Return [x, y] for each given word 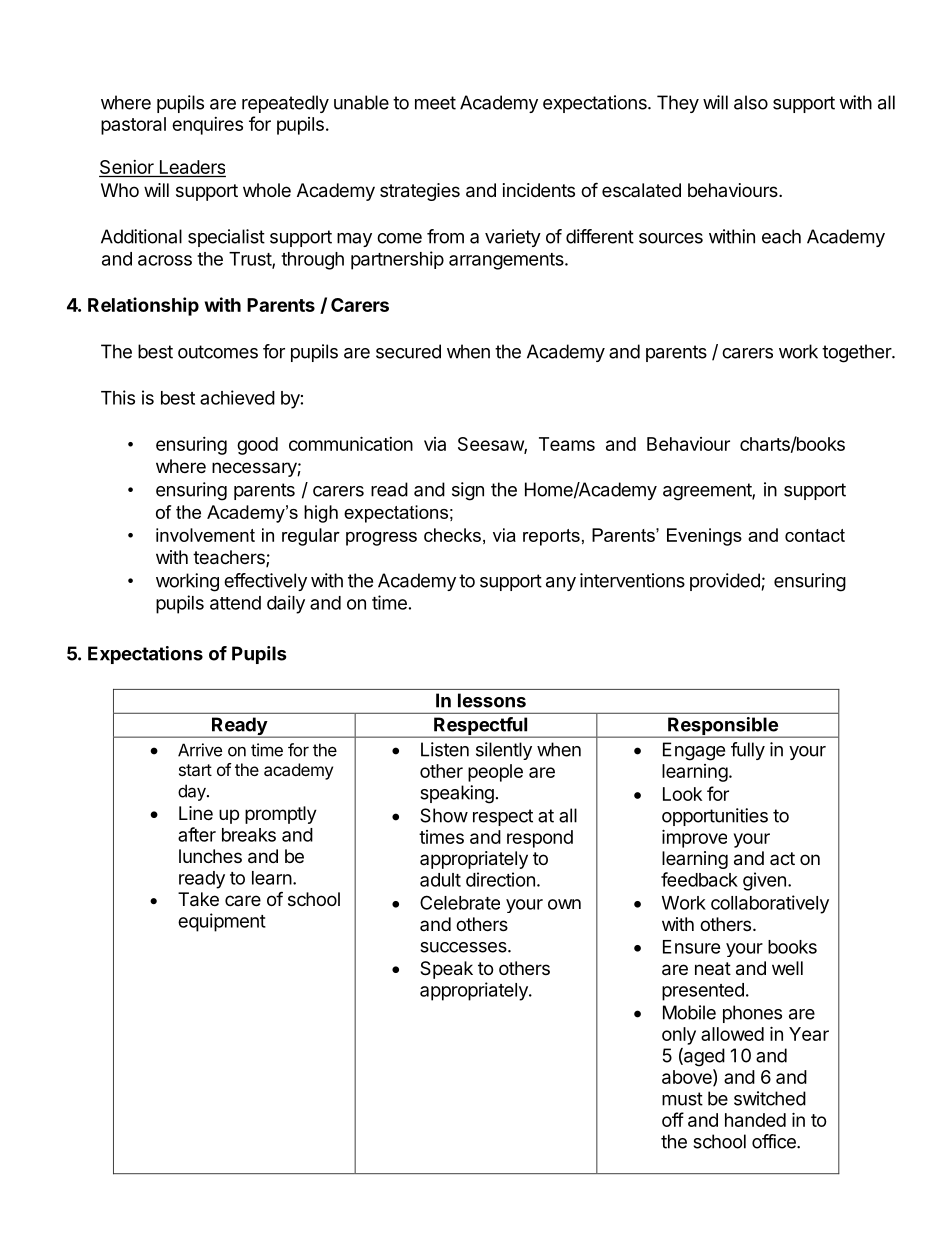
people [495, 773]
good [257, 446]
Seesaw [491, 445]
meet [435, 103]
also [751, 102]
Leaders [191, 168]
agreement [708, 492]
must [682, 1099]
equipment [222, 922]
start [195, 770]
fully [748, 751]
